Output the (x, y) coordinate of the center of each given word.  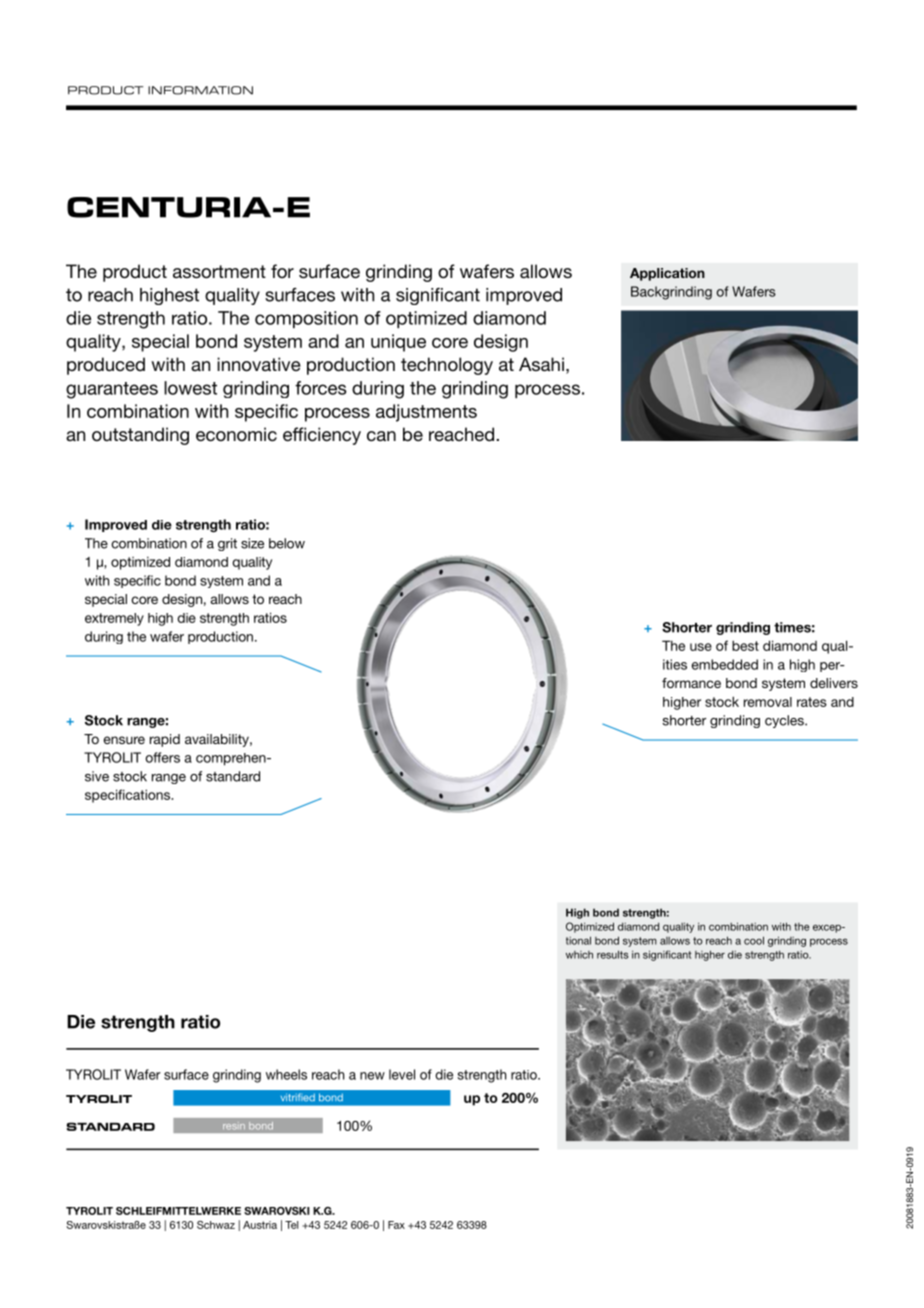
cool (754, 940)
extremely (114, 619)
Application (667, 274)
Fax (396, 1225)
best (745, 645)
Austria (260, 1225)
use (701, 647)
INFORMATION (200, 90)
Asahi (541, 364)
